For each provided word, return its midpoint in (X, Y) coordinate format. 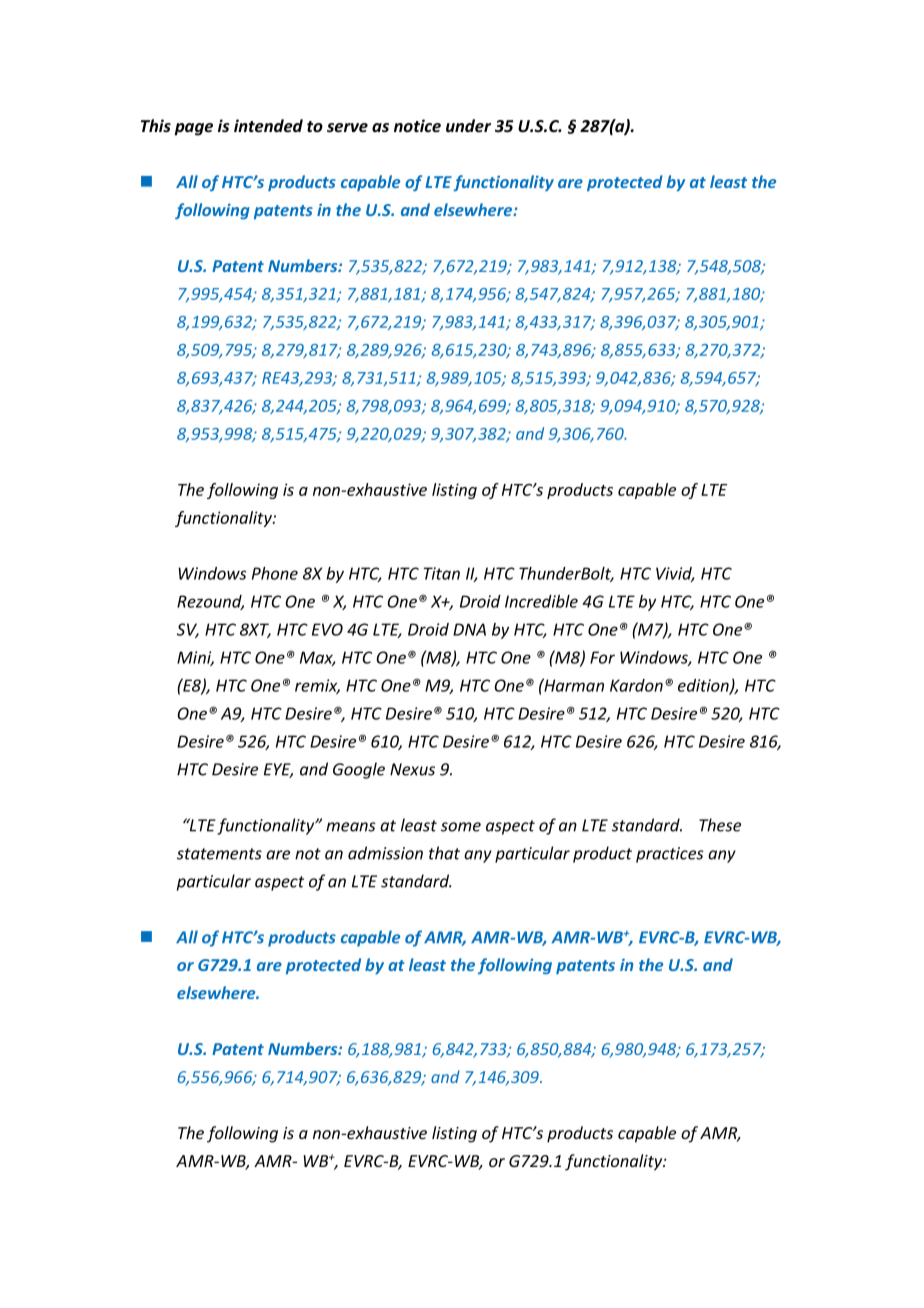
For (602, 657)
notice (417, 126)
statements (219, 854)
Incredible (541, 601)
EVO (327, 629)
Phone (275, 573)
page (193, 129)
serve (347, 128)
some (461, 827)
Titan (441, 573)
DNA (469, 629)
